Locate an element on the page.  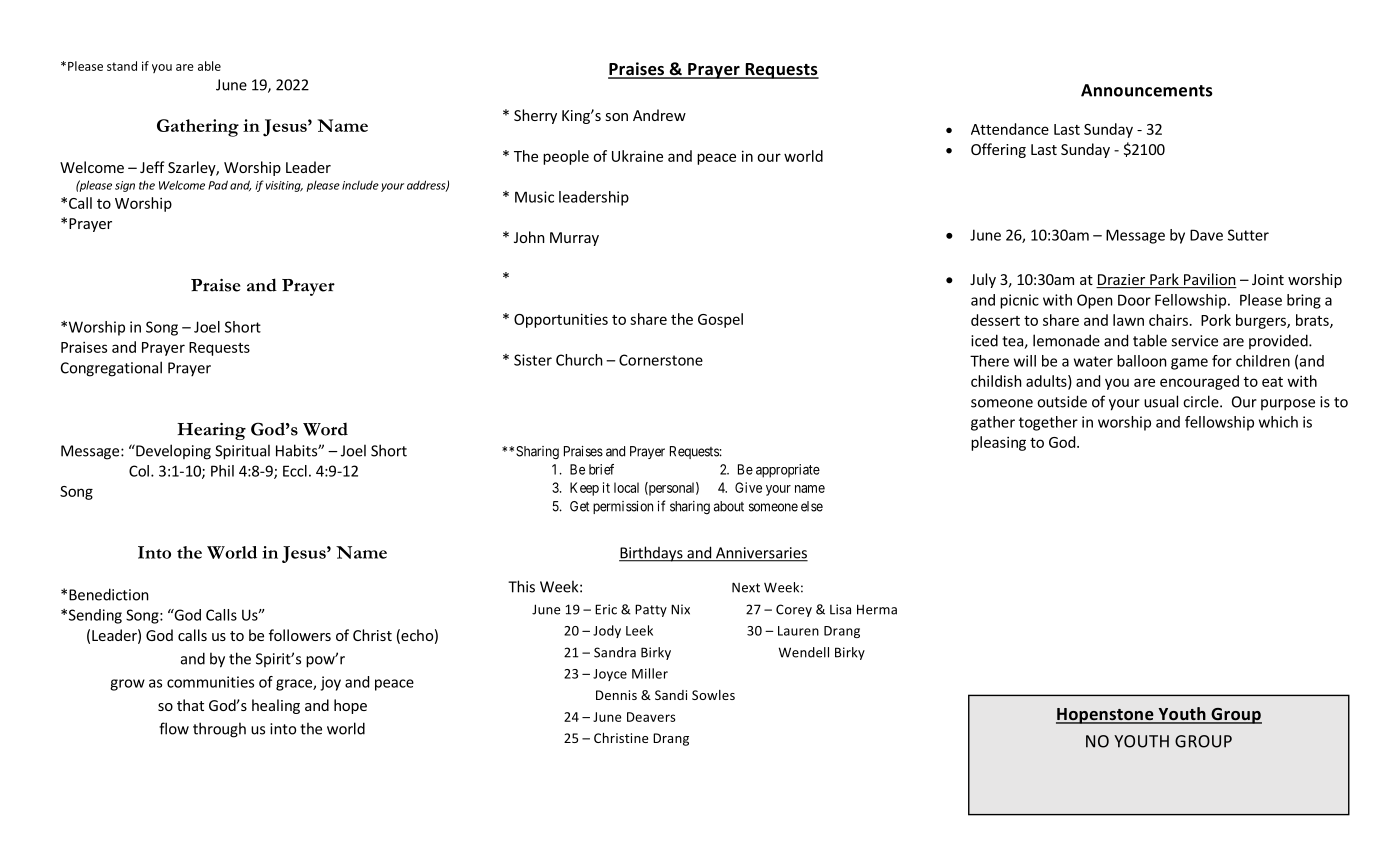
Announcements is located at coordinates (1147, 90).
